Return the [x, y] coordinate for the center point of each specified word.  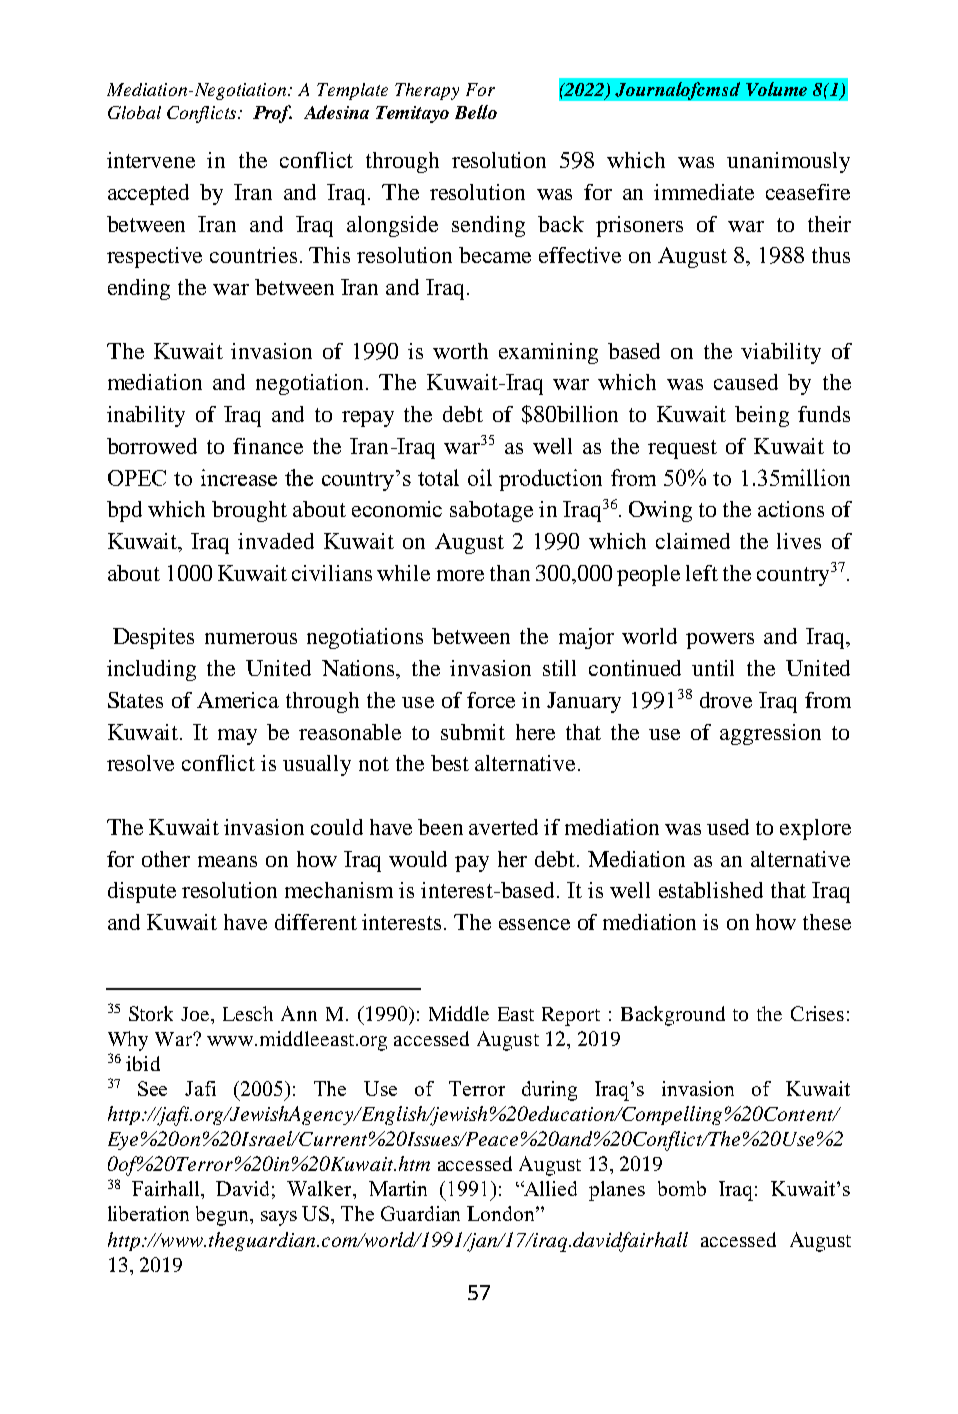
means [227, 861]
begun [223, 1216]
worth [460, 351]
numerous [251, 638]
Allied [549, 1188]
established [711, 890]
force [491, 700]
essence [534, 924]
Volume [776, 89]
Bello [476, 112]
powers [720, 641]
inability [146, 416]
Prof [272, 114]
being [762, 416]
